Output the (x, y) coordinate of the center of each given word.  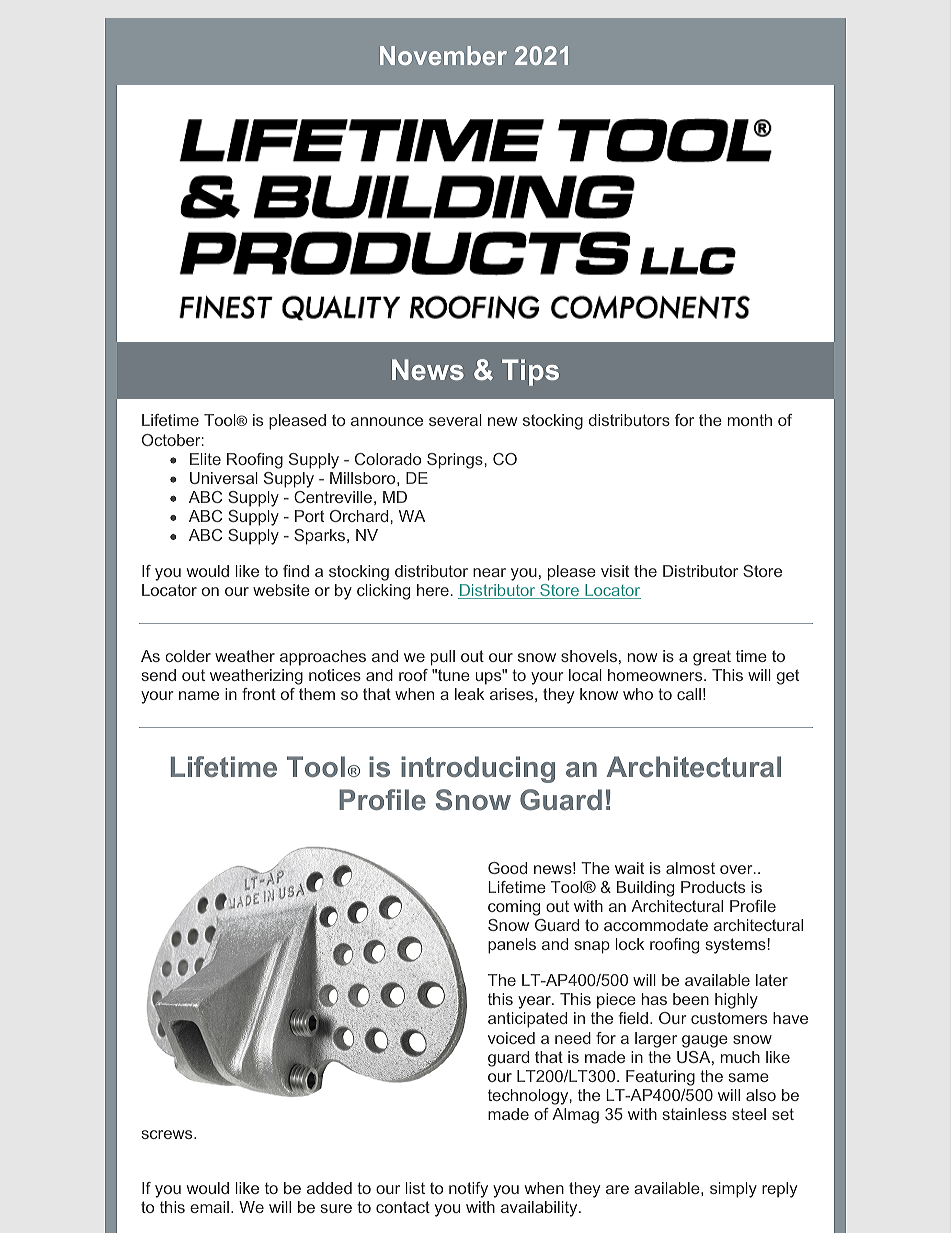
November (443, 55)
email (209, 1207)
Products (713, 887)
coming (514, 908)
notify (468, 1190)
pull (443, 658)
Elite (205, 459)
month (750, 420)
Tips (530, 372)
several (455, 420)
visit (615, 571)
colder (188, 656)
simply (733, 1190)
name (199, 695)
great (712, 658)
